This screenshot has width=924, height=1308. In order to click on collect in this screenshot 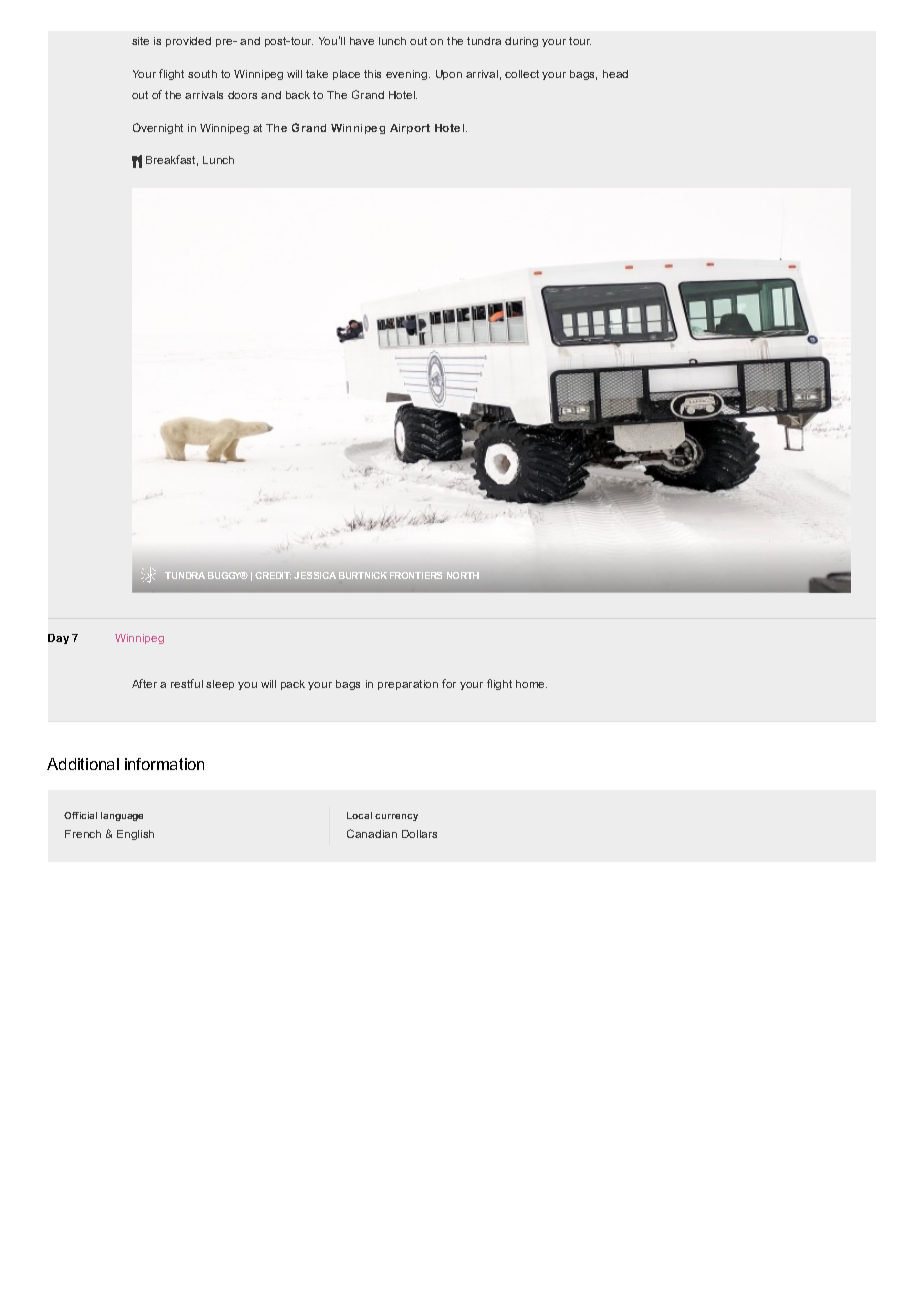, I will do `click(522, 74)`.
